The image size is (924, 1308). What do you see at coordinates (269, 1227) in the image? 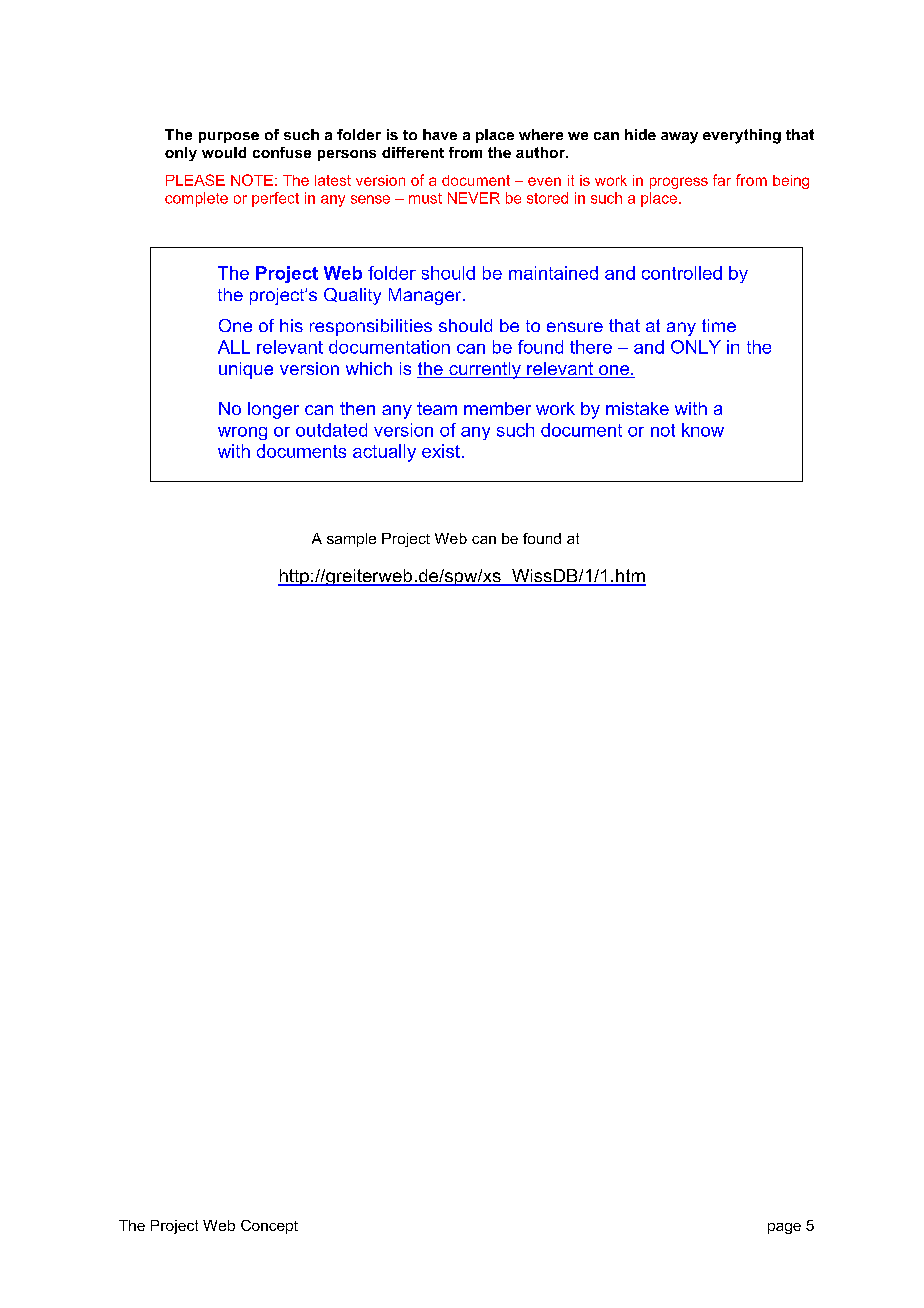
I see `Concept` at bounding box center [269, 1227].
